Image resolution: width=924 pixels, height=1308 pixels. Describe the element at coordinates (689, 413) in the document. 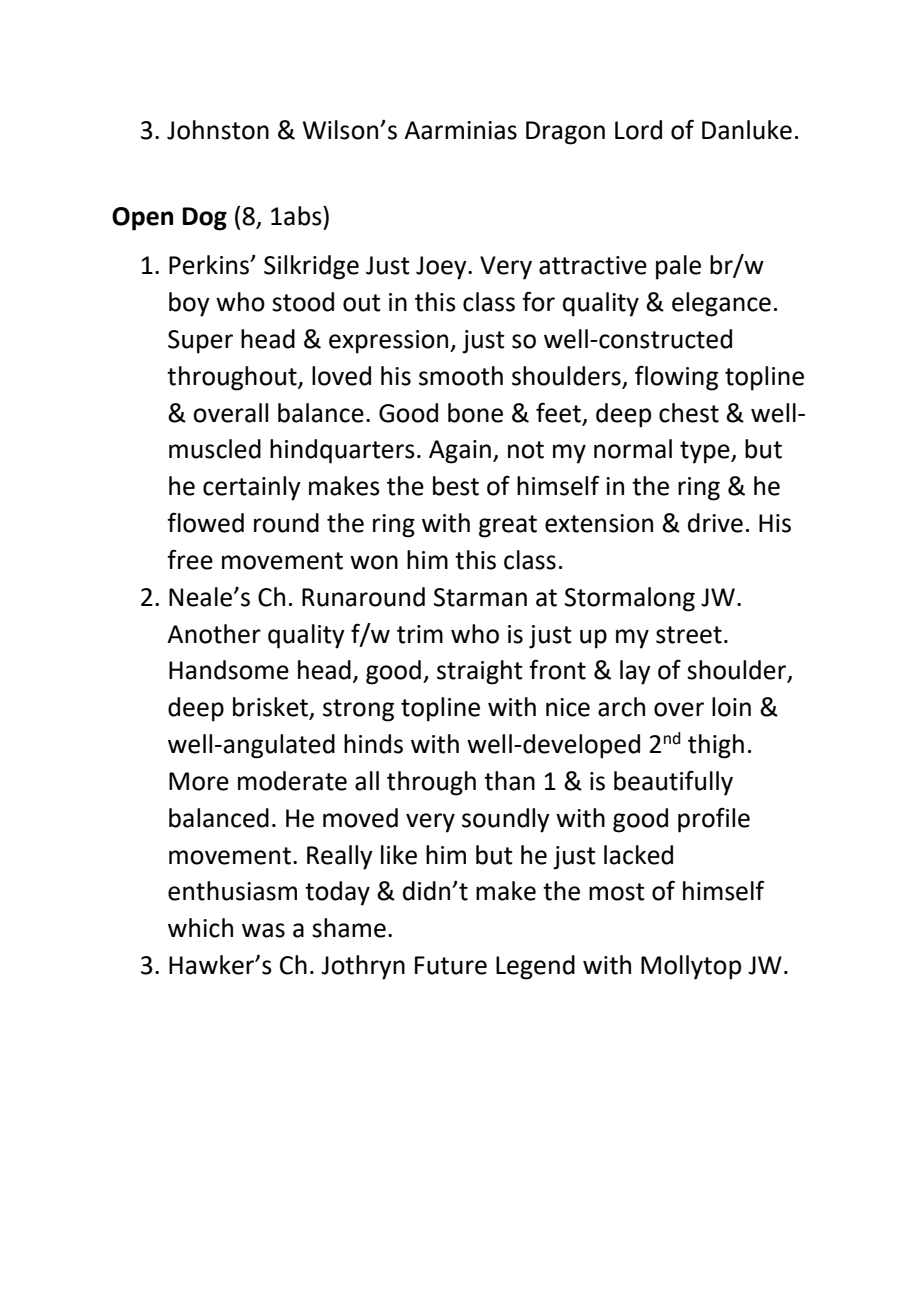

I see `chest` at that location.
